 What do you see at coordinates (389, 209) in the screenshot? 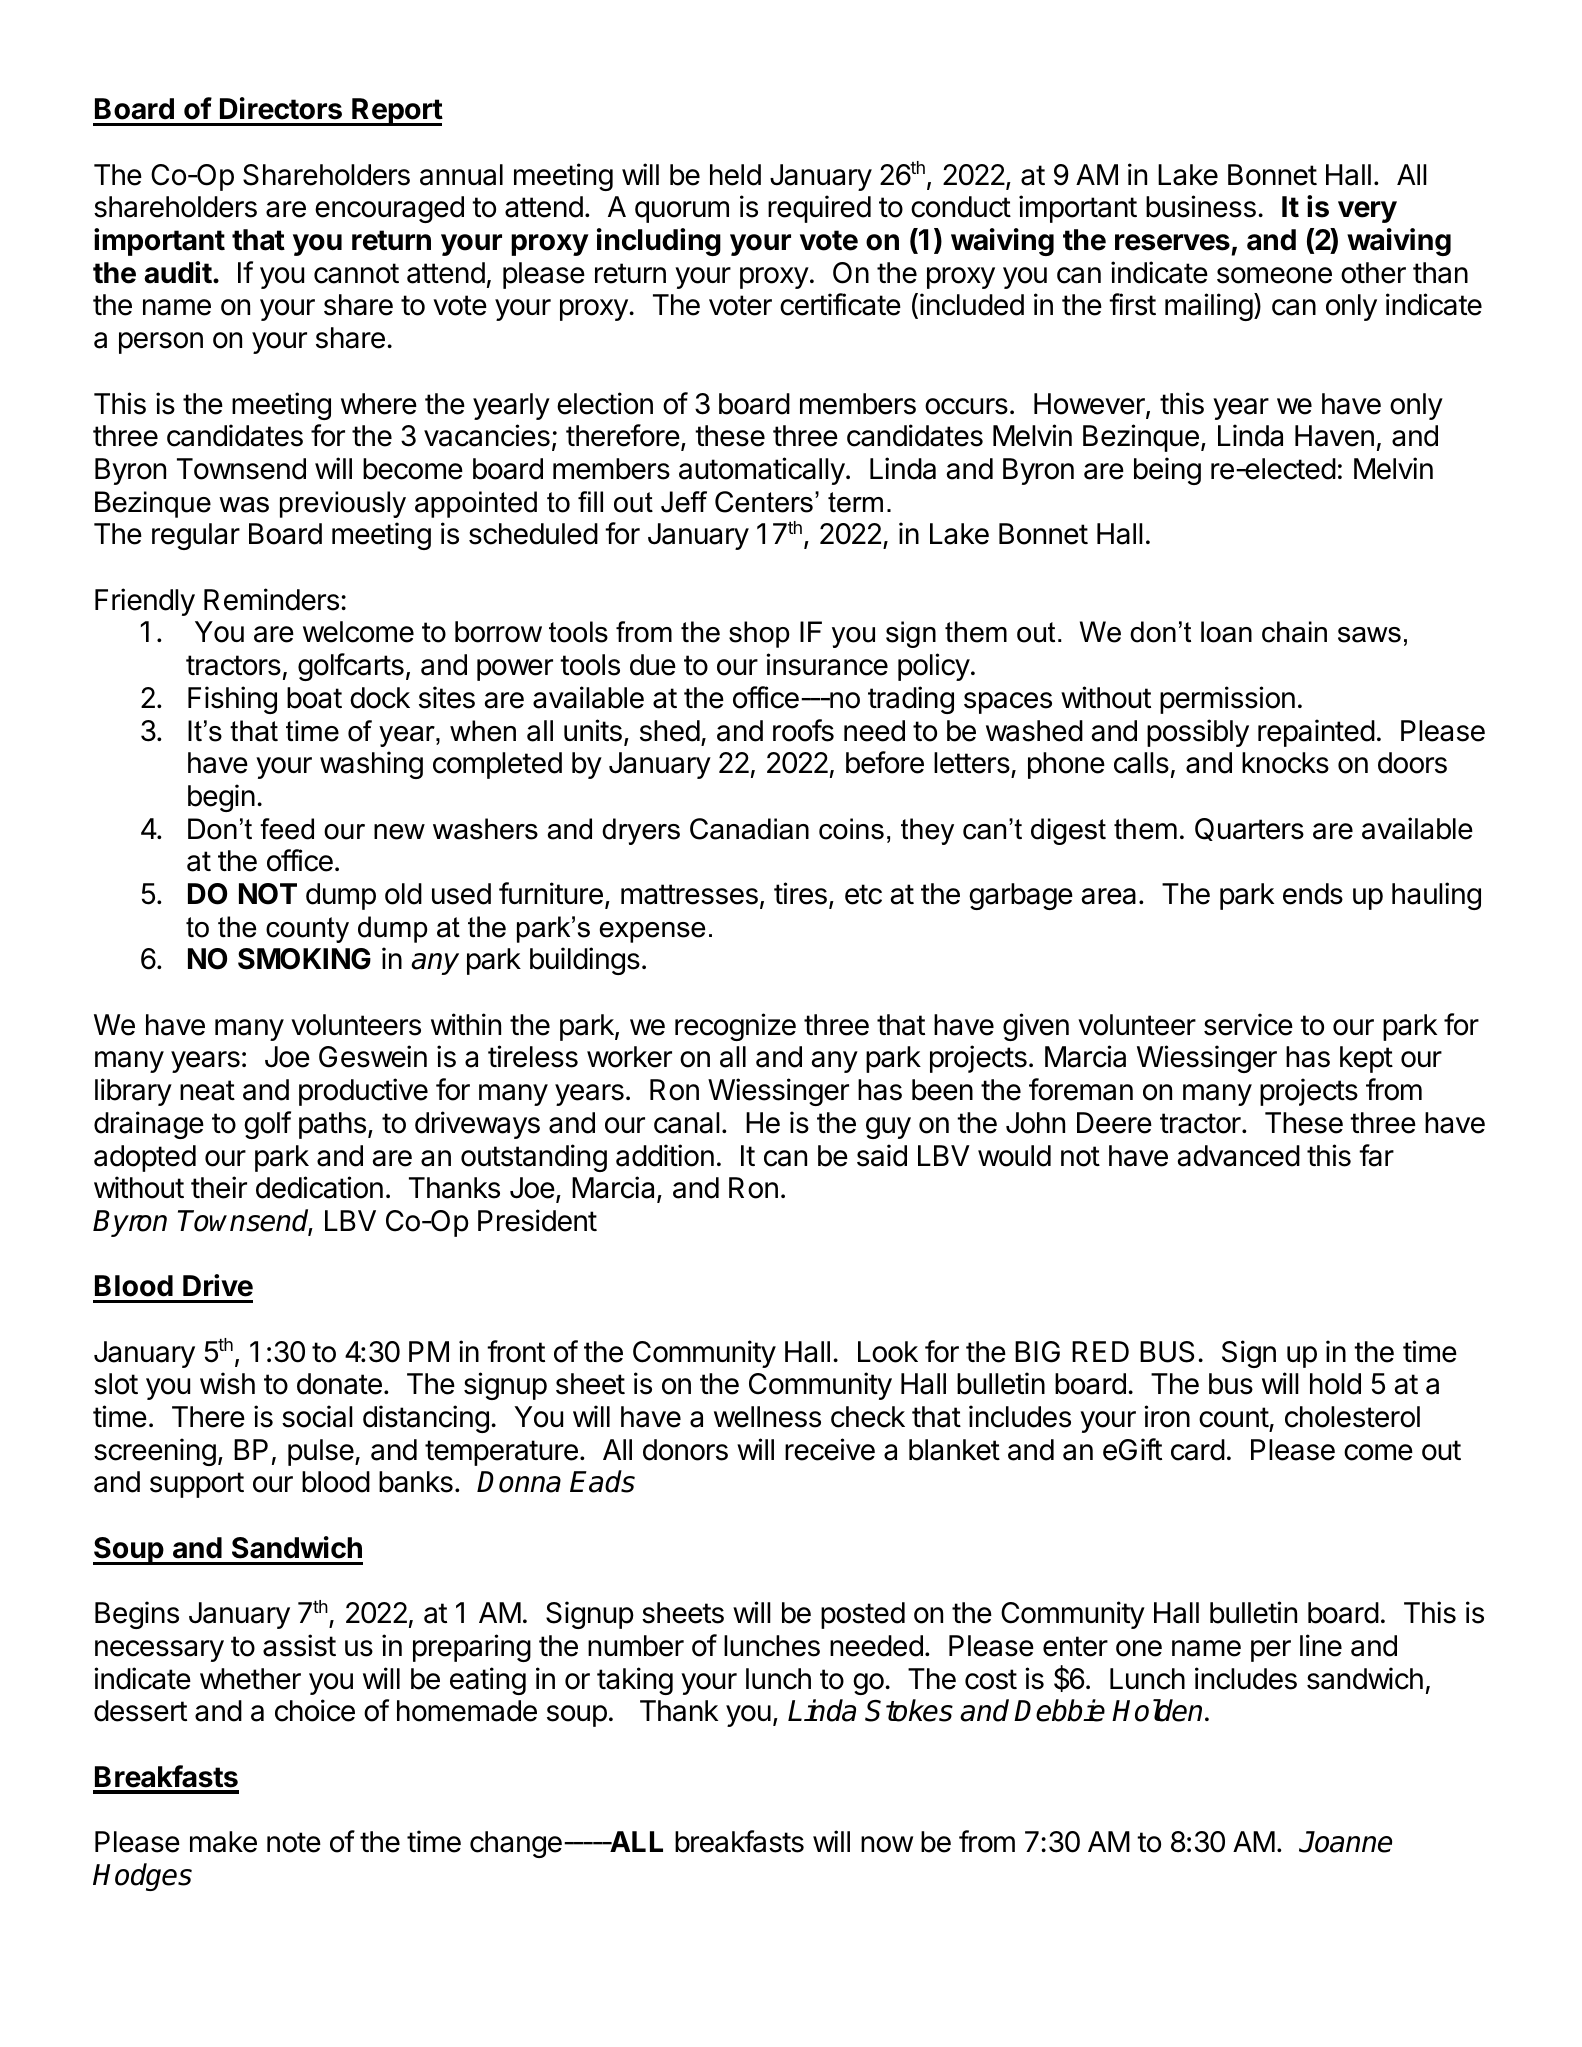
I see `encouraged` at bounding box center [389, 209].
